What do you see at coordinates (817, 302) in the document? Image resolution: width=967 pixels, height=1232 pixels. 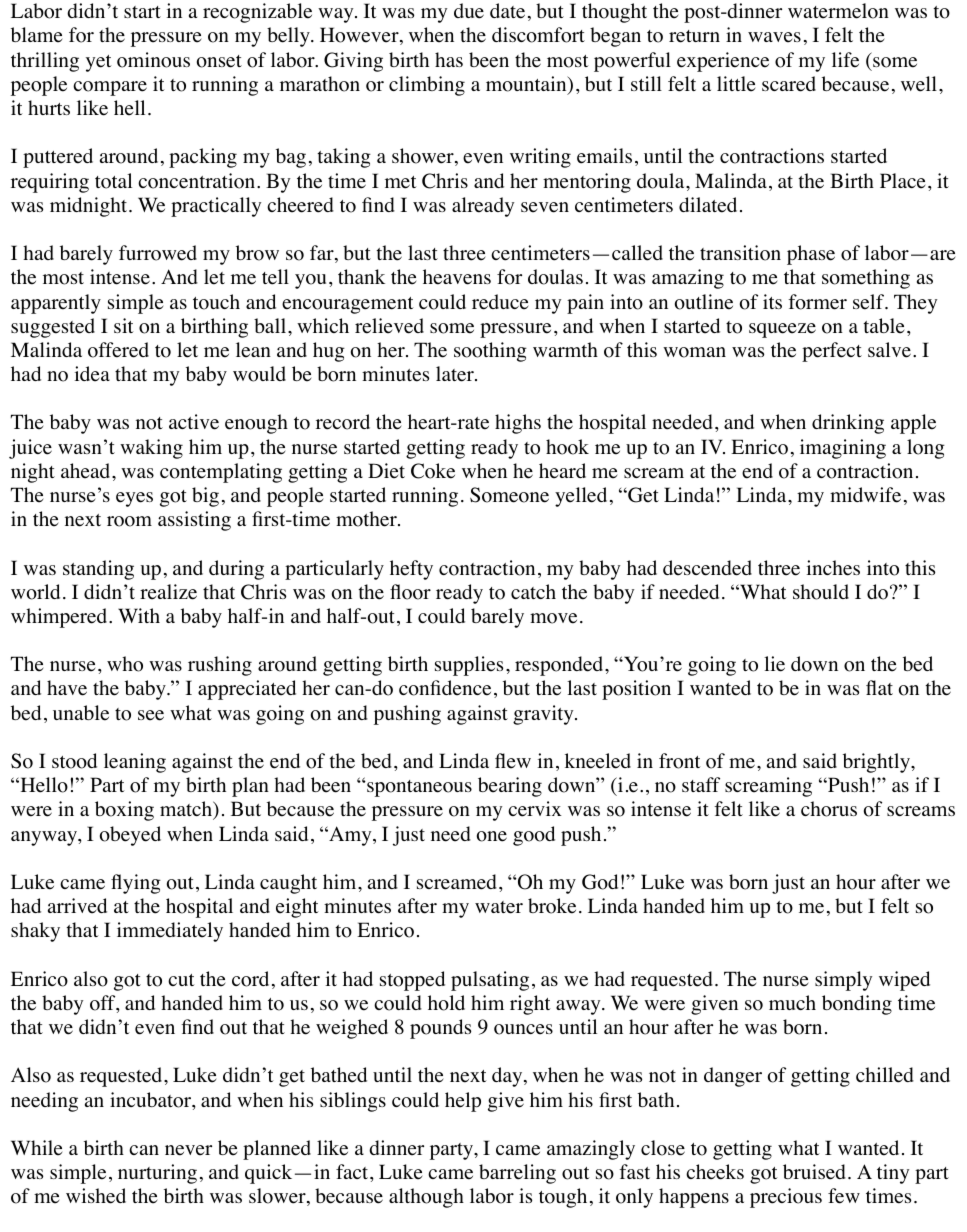 I see `former` at bounding box center [817, 302].
